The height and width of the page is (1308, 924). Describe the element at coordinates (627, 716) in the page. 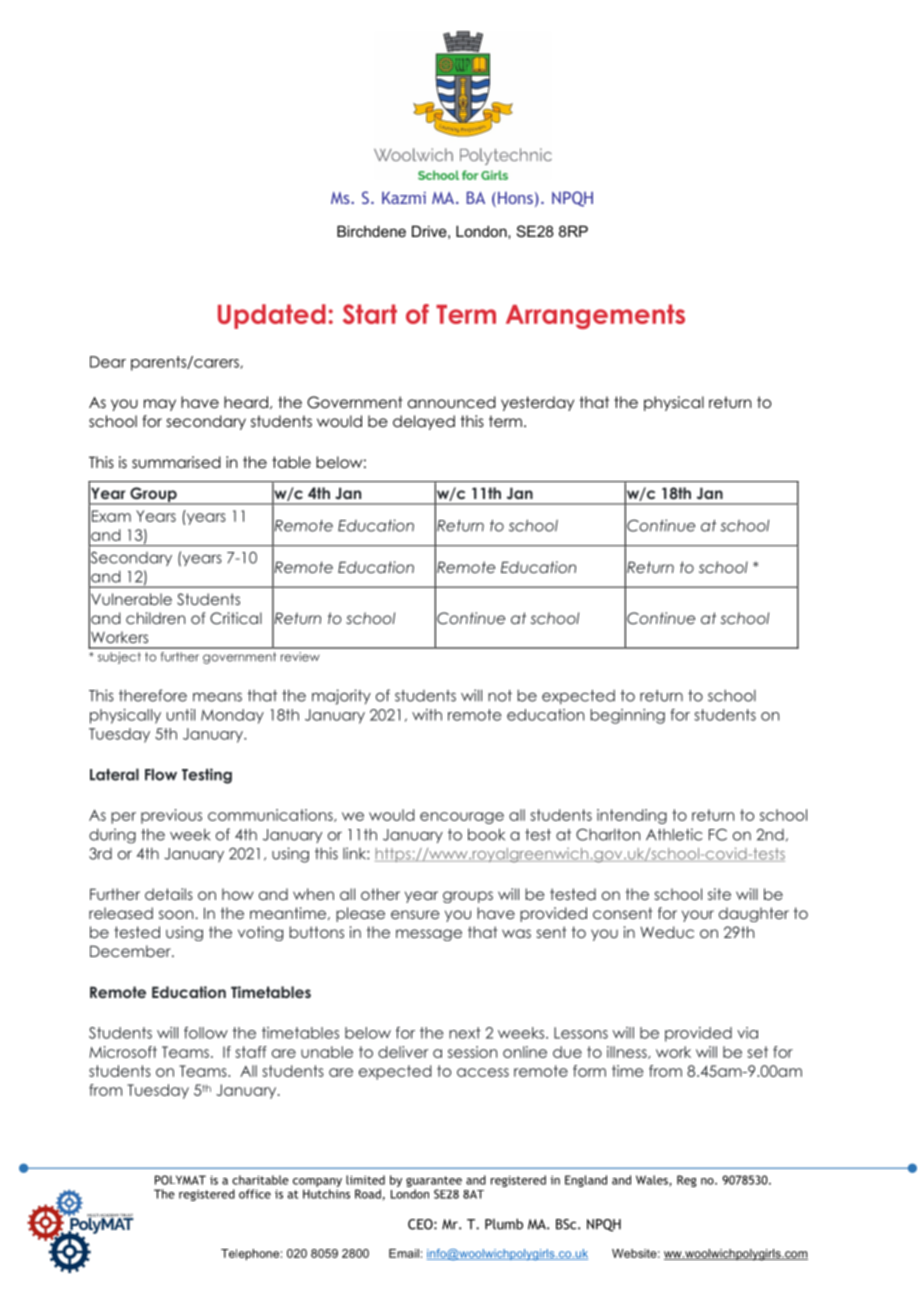

I see `beginning` at that location.
